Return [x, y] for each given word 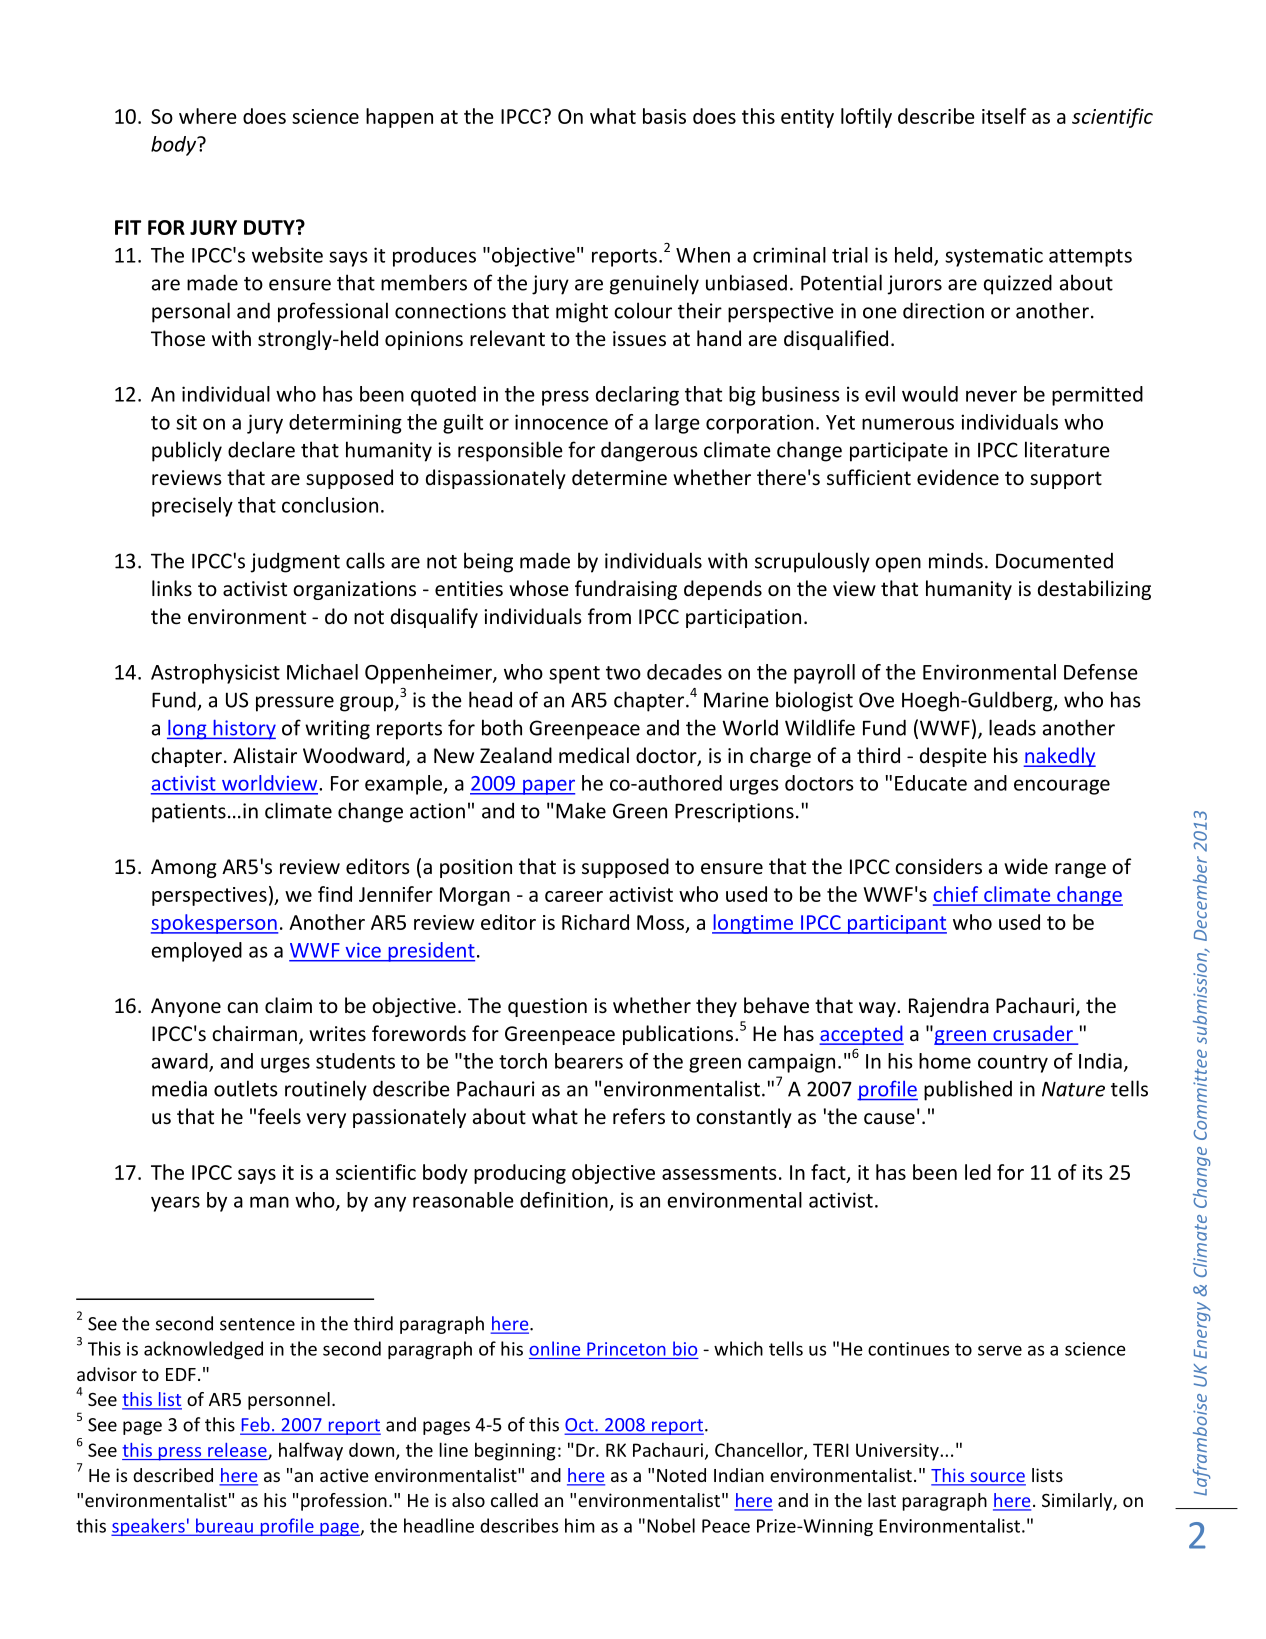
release [238, 1451]
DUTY [270, 227]
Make [581, 810]
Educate [931, 783]
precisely [192, 507]
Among [184, 868]
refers [639, 1116]
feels [279, 1116]
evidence [958, 477]
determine [619, 477]
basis [664, 116]
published [968, 1090]
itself [1004, 116]
